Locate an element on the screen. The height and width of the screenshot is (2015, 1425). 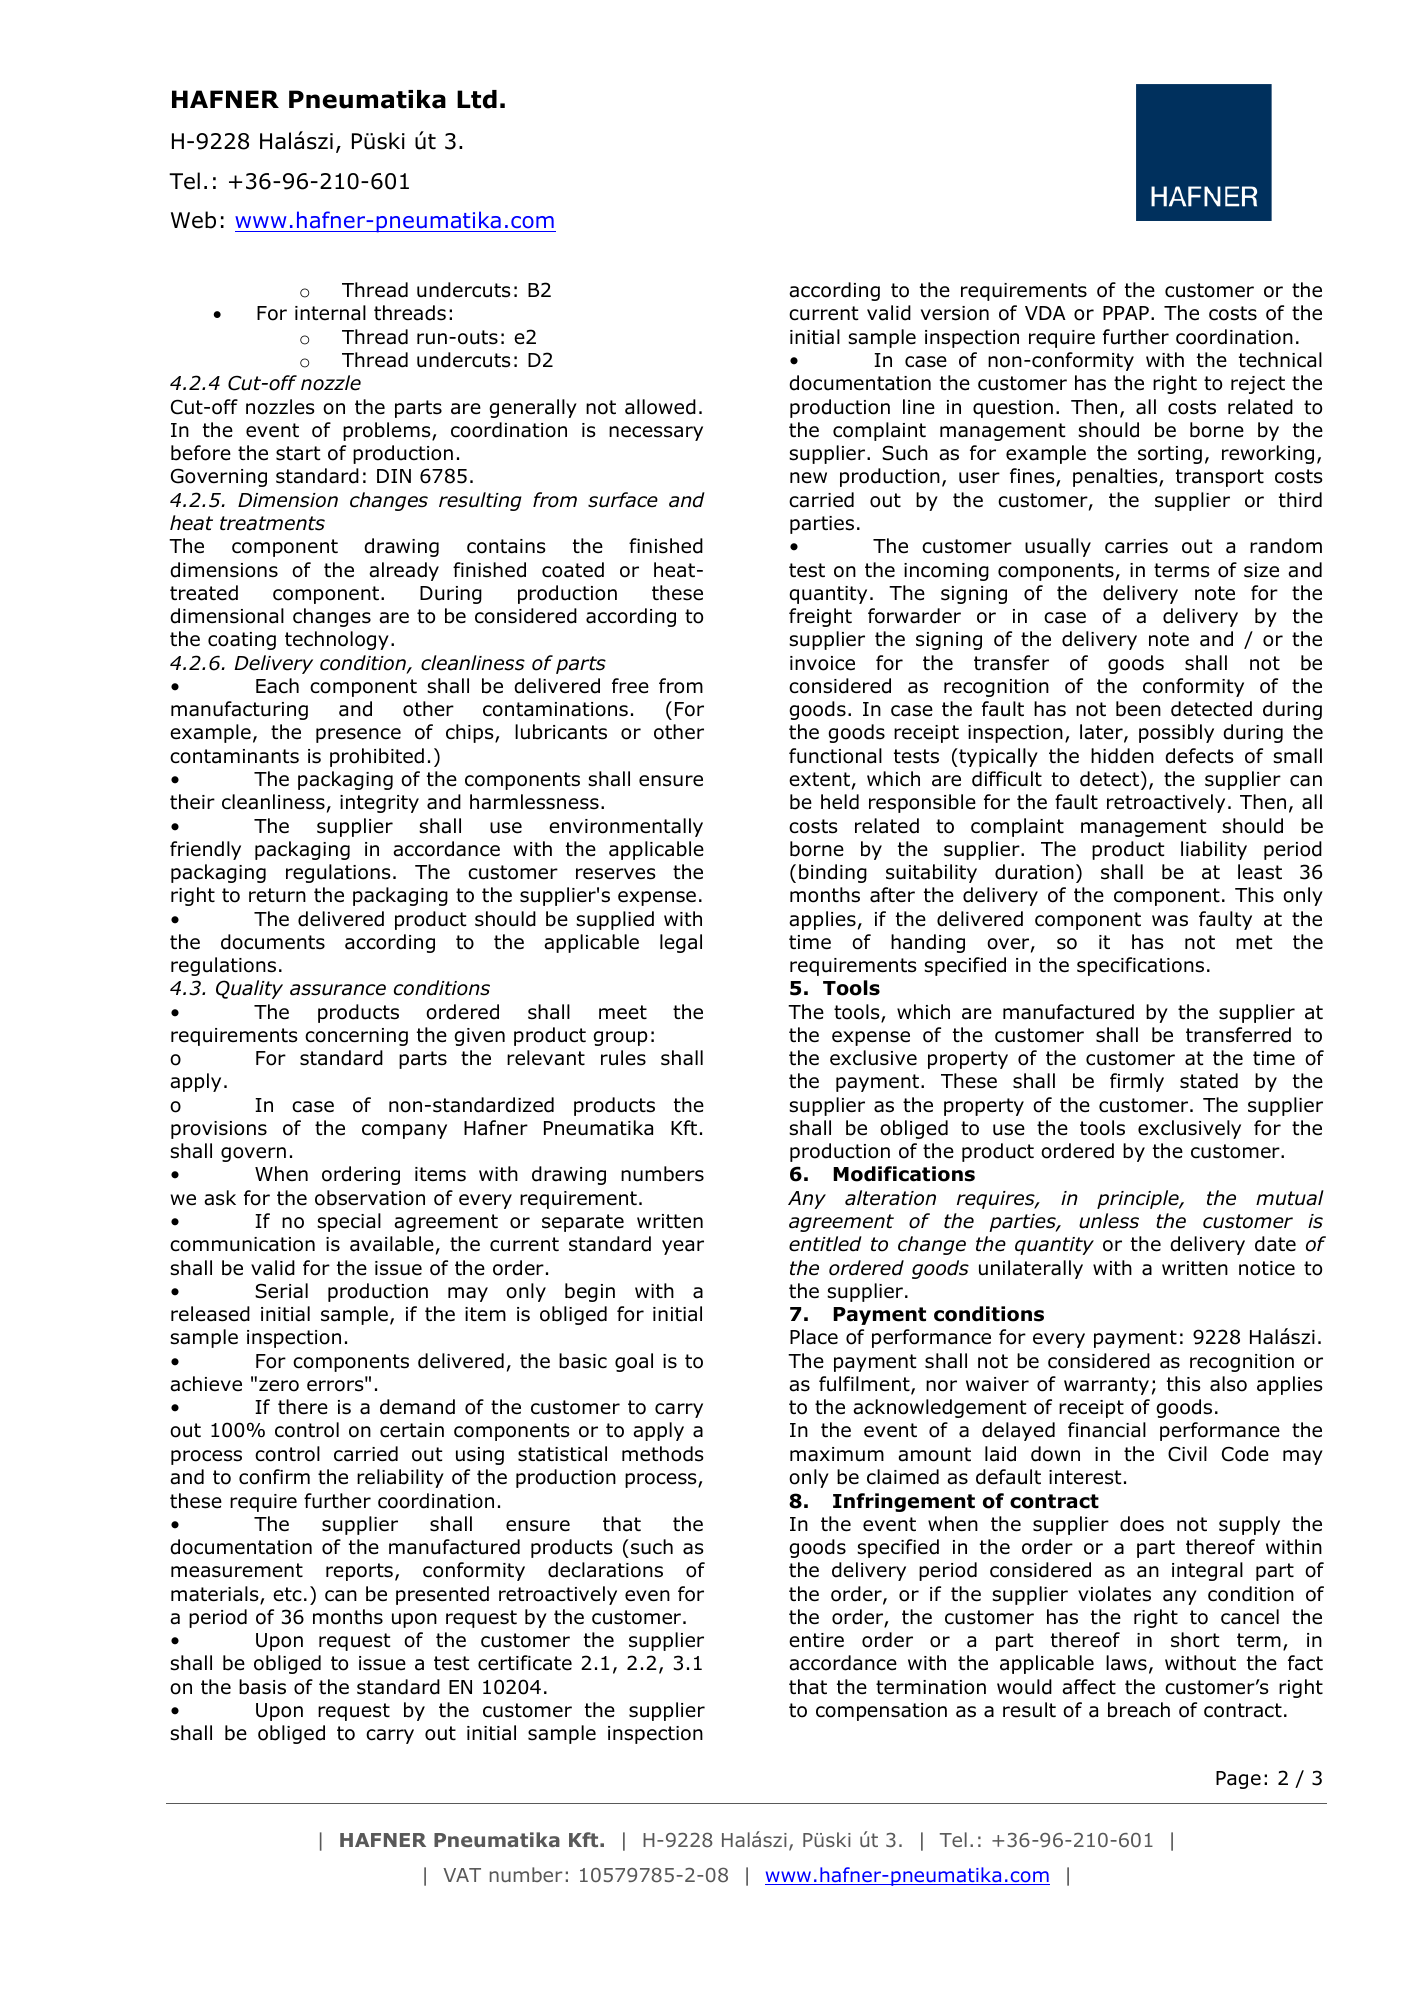
invoice is located at coordinates (822, 663).
